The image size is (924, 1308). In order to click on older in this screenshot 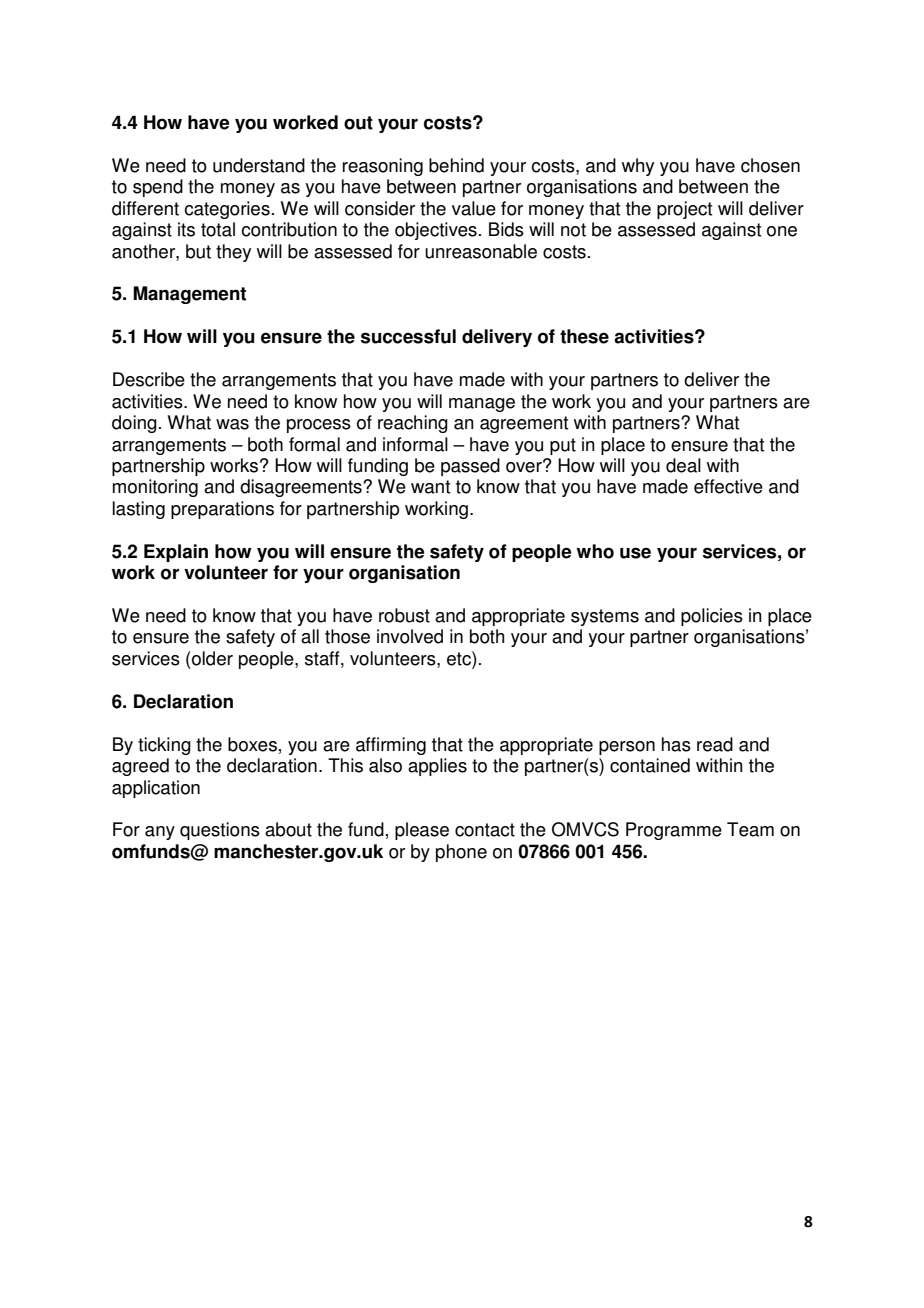, I will do `click(211, 658)`.
